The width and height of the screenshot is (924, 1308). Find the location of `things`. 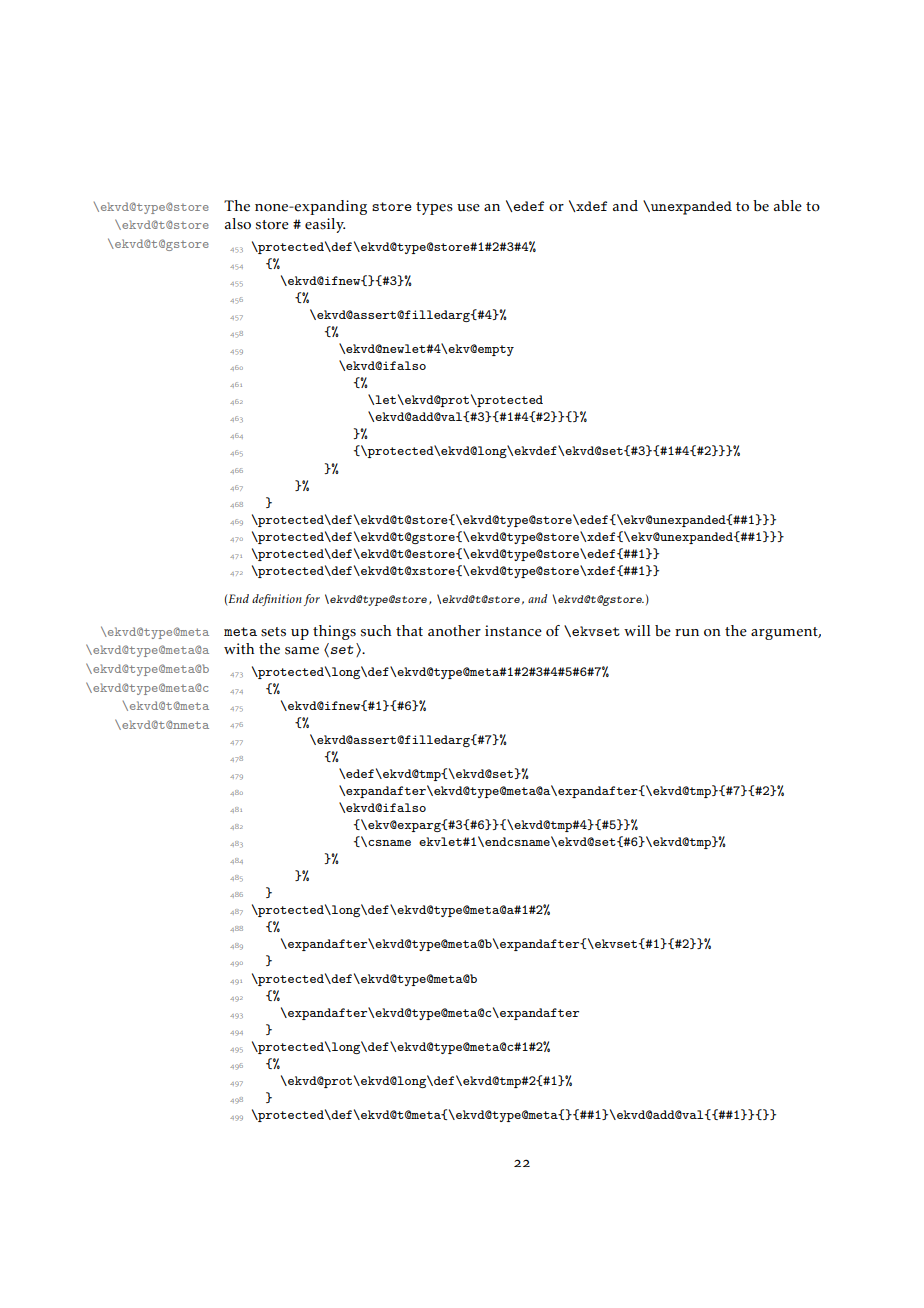

things is located at coordinates (334, 632).
